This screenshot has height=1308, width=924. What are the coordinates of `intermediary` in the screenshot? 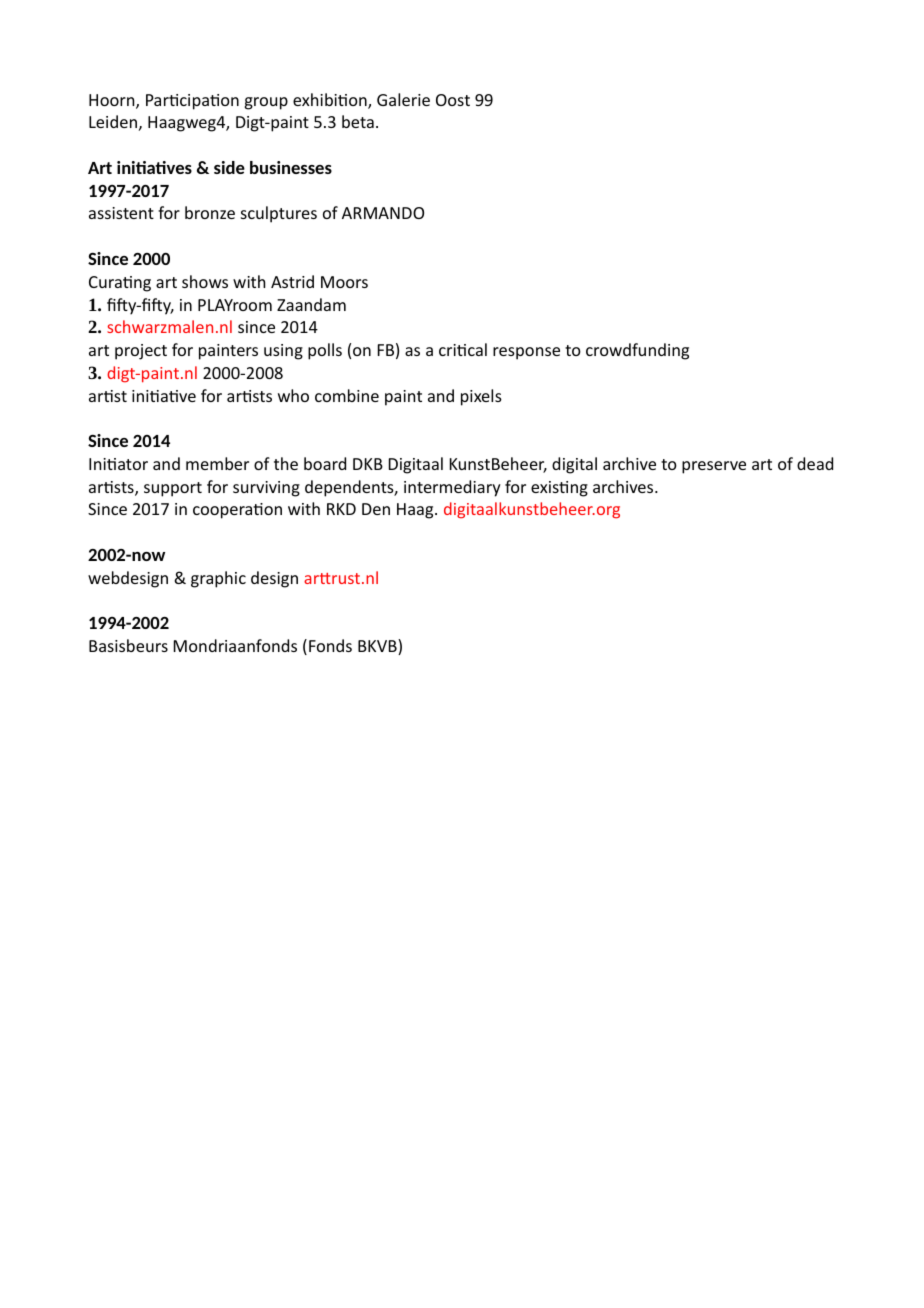 It's located at (452, 488).
